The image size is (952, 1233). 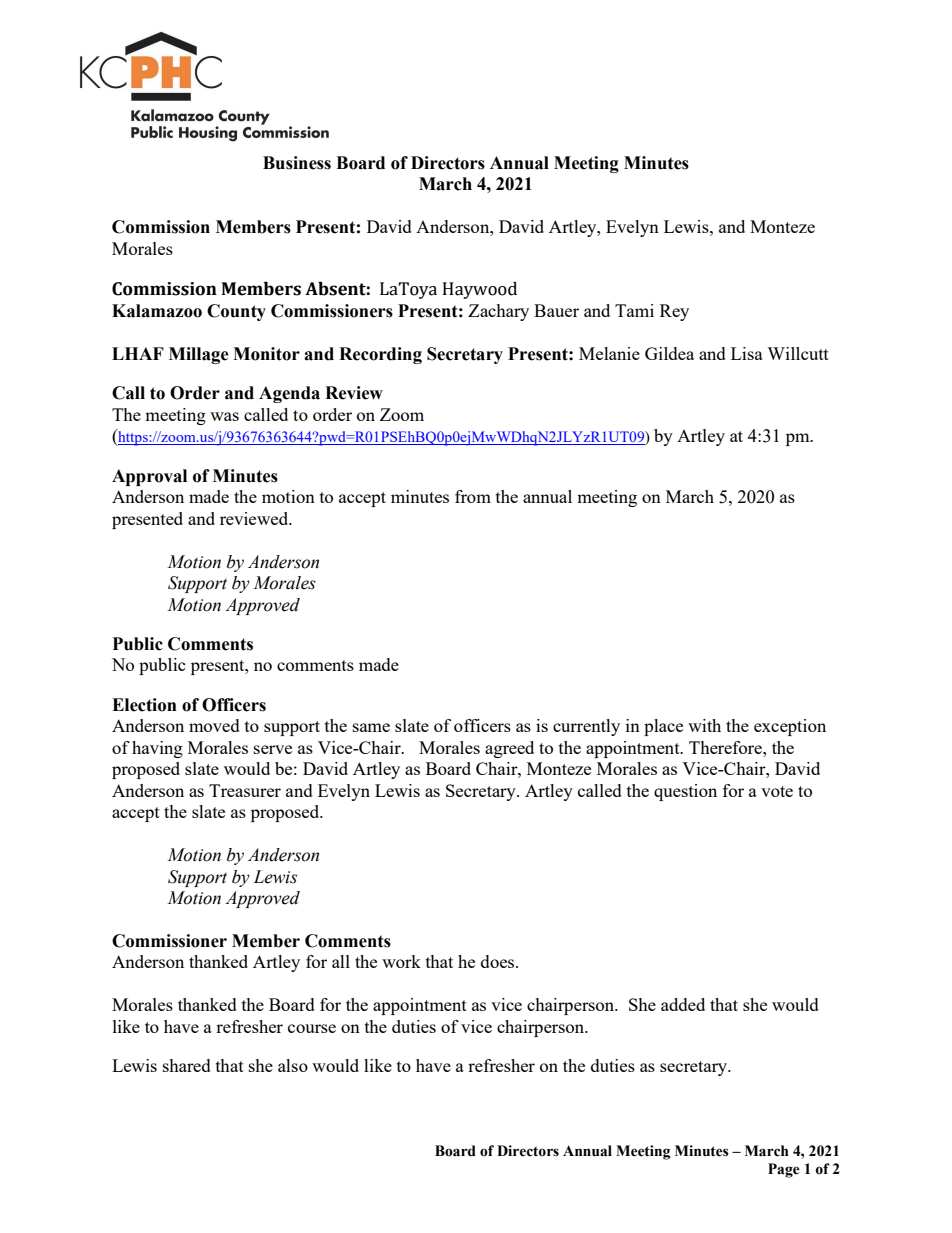 I want to click on Rey, so click(x=674, y=312).
